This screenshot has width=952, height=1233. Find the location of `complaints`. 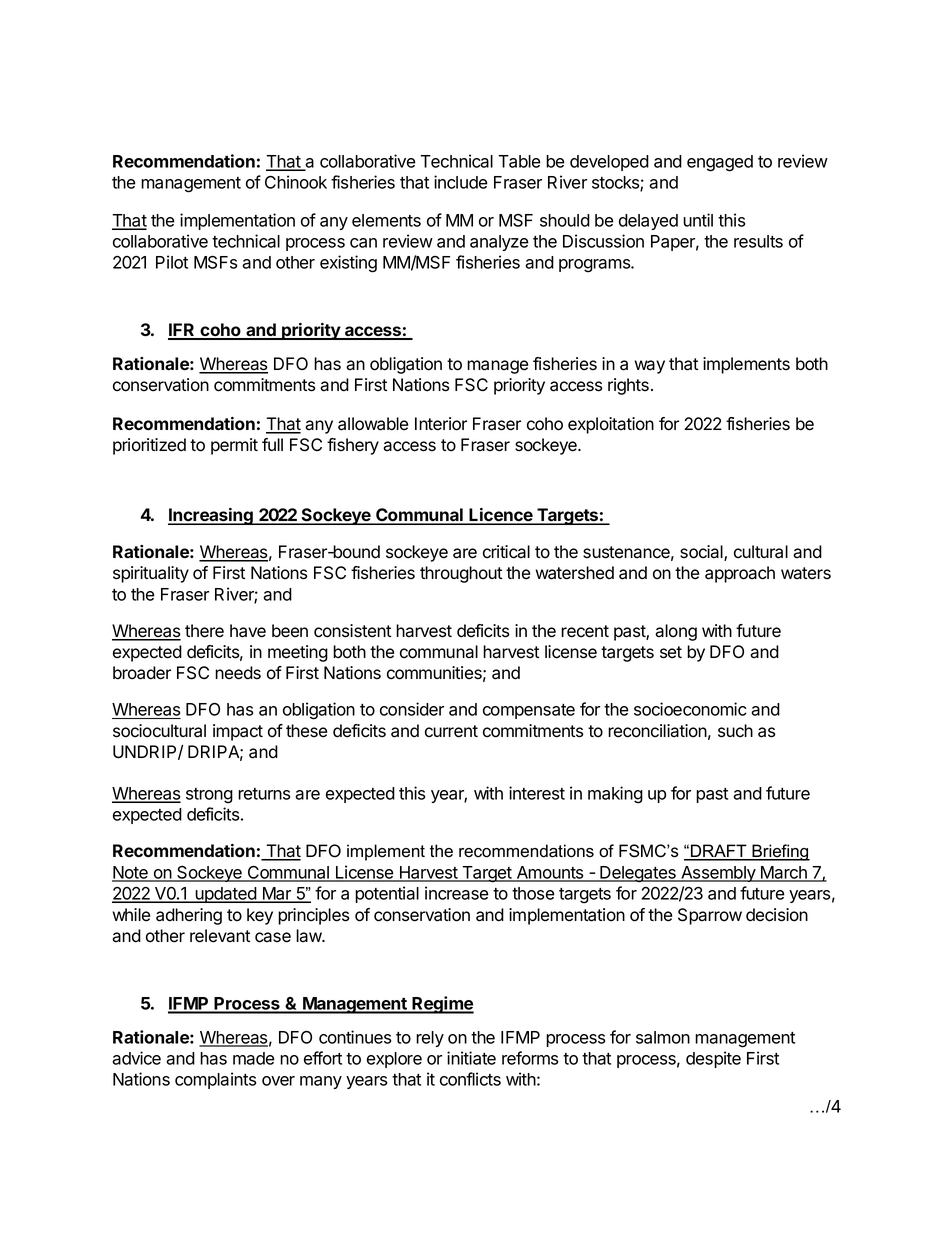

complaints is located at coordinates (215, 1080).
